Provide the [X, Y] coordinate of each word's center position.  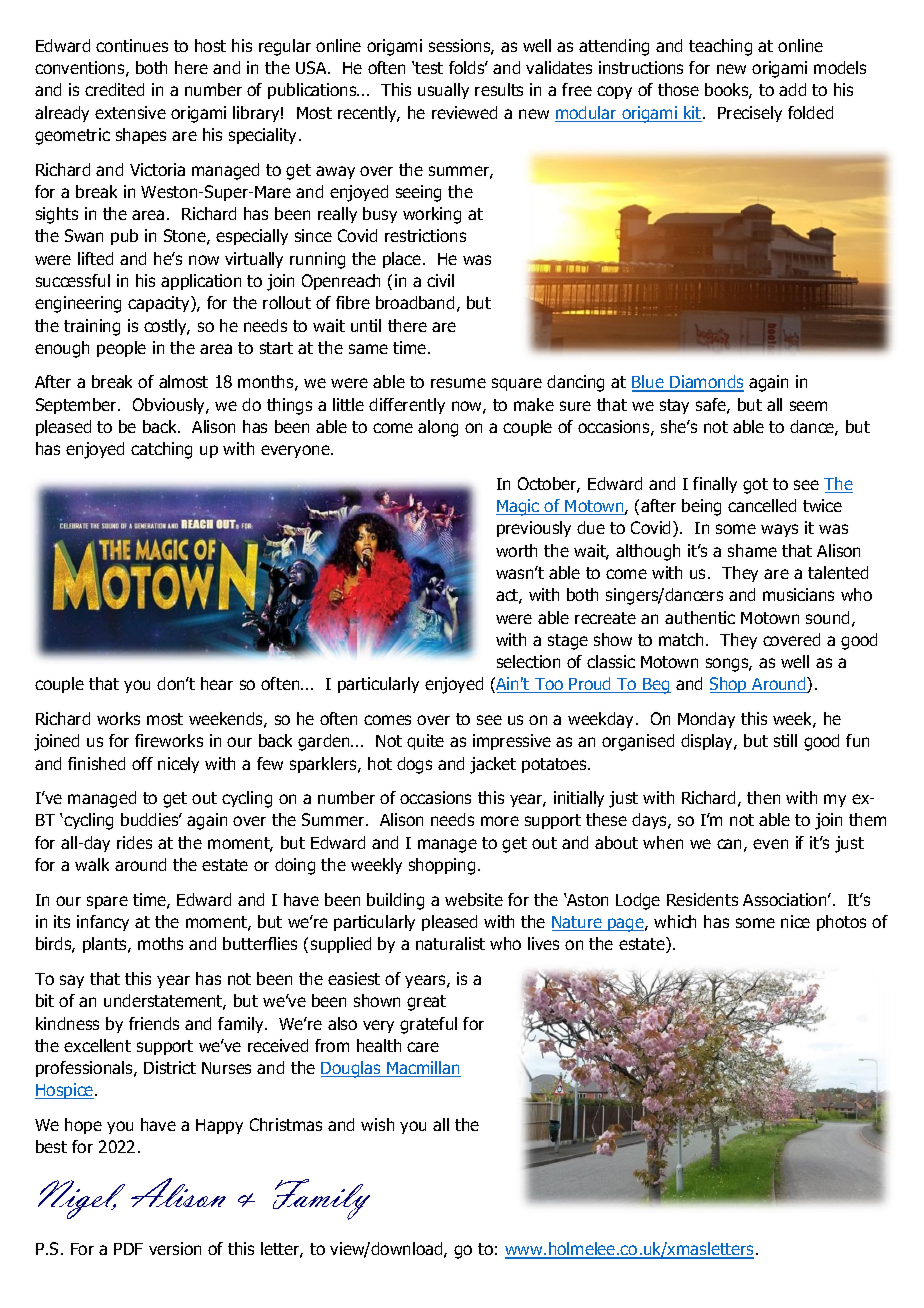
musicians [798, 594]
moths [160, 943]
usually [443, 91]
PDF [128, 1249]
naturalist [450, 943]
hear [217, 683]
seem [808, 406]
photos [841, 923]
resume [458, 383]
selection [528, 661]
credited [114, 89]
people [121, 349]
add [792, 89]
